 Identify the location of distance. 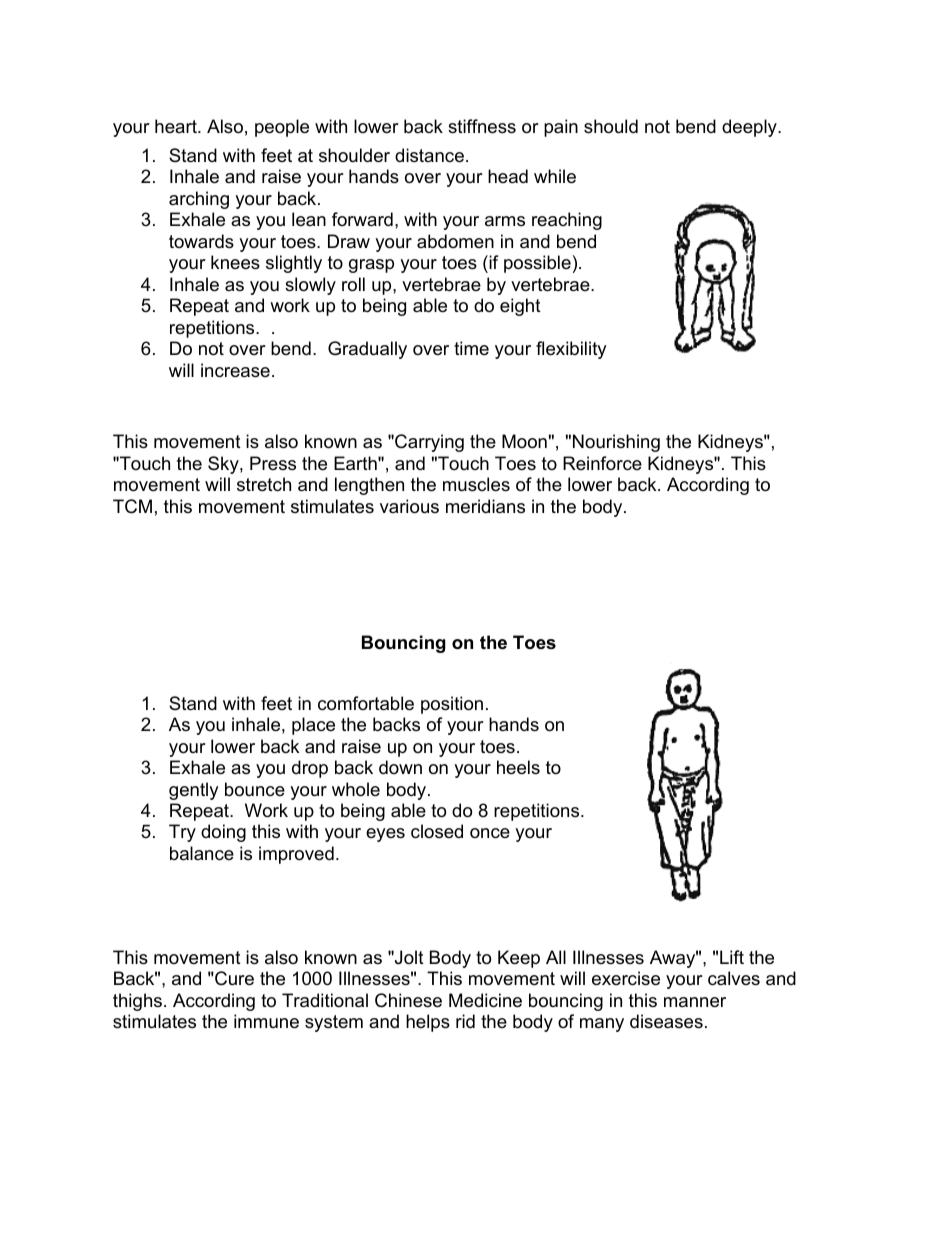
(429, 155).
